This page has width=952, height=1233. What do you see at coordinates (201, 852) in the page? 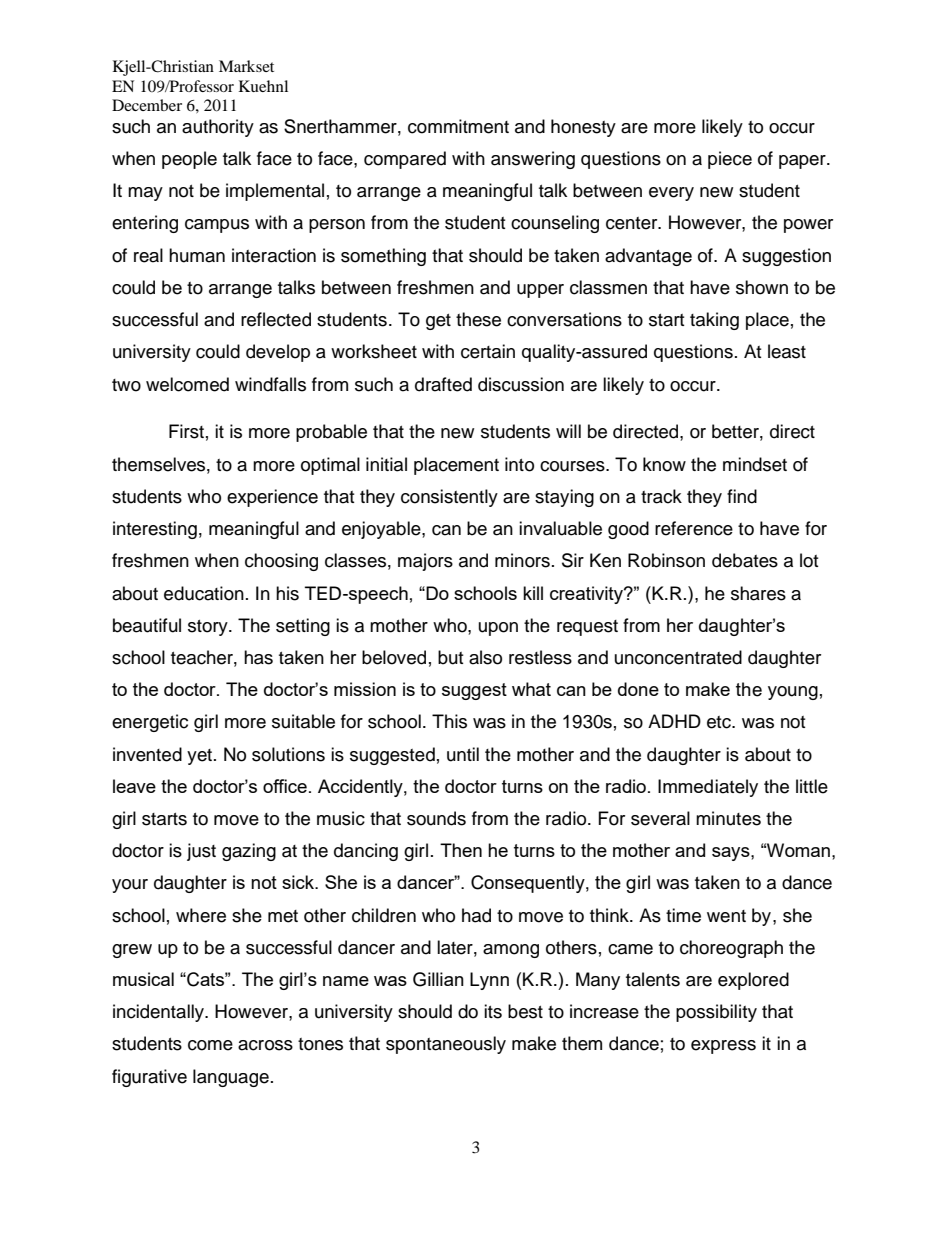
I see `just` at bounding box center [201, 852].
